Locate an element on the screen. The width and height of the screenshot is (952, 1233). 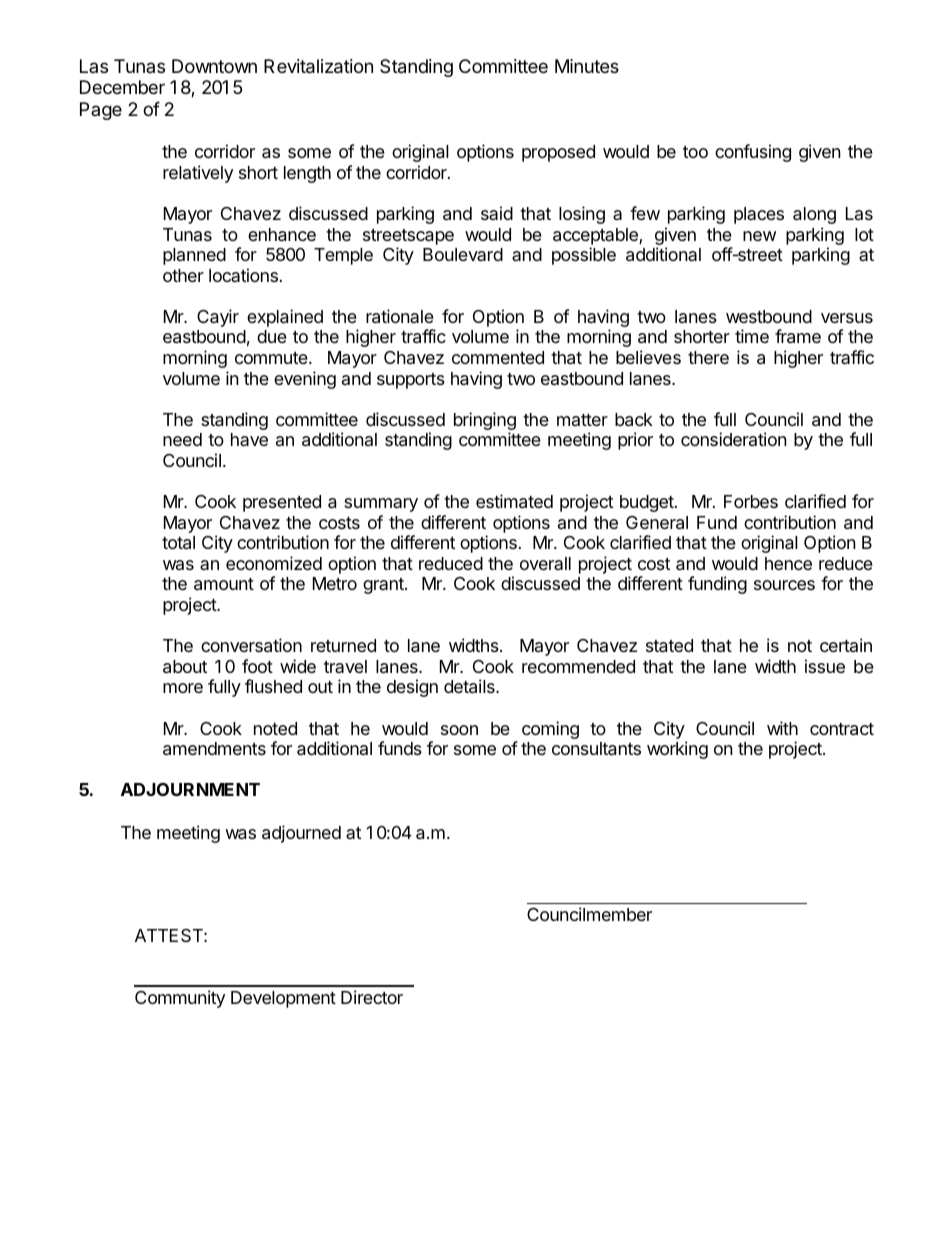
Minutes is located at coordinates (587, 66).
